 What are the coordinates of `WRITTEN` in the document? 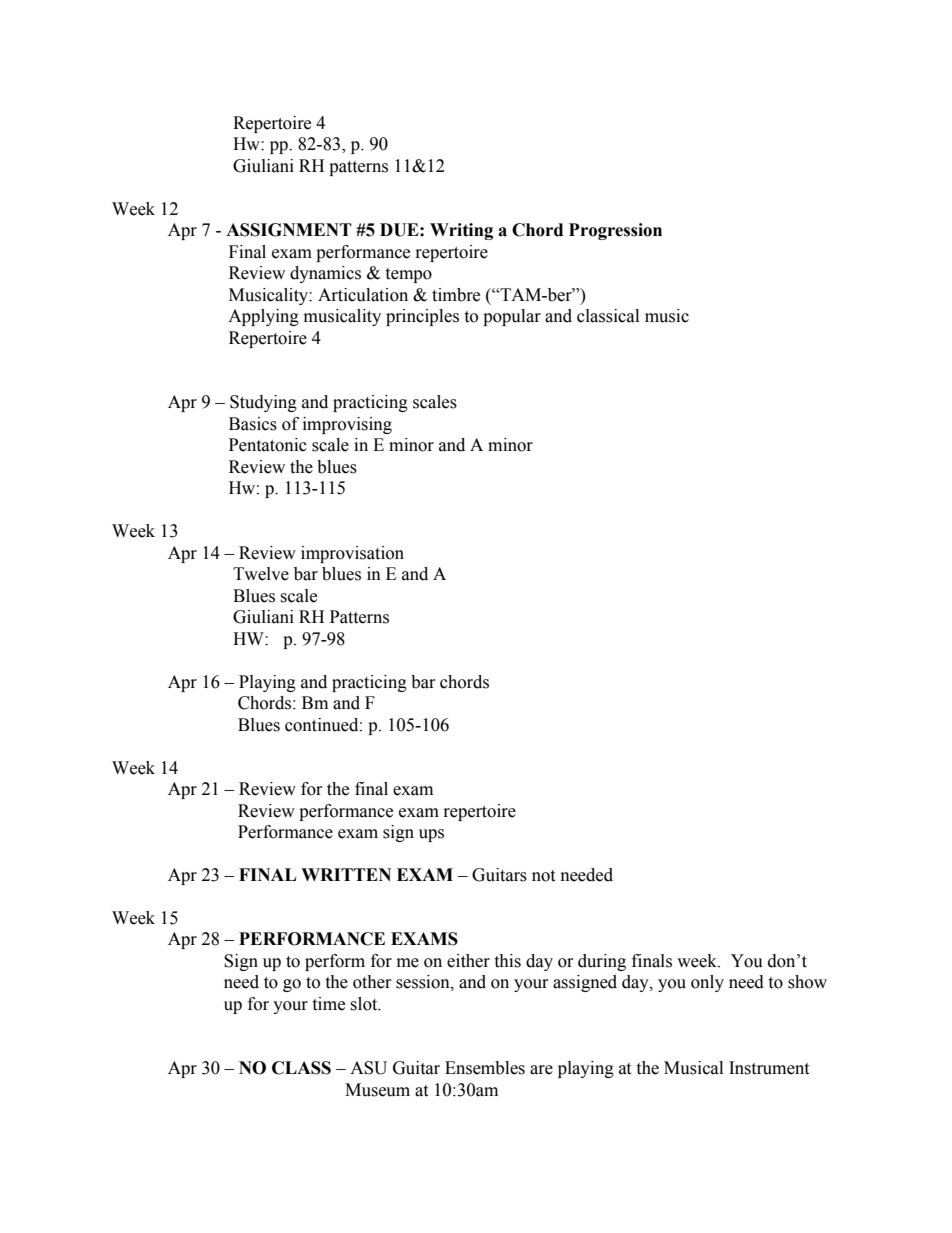 It's located at (346, 874).
